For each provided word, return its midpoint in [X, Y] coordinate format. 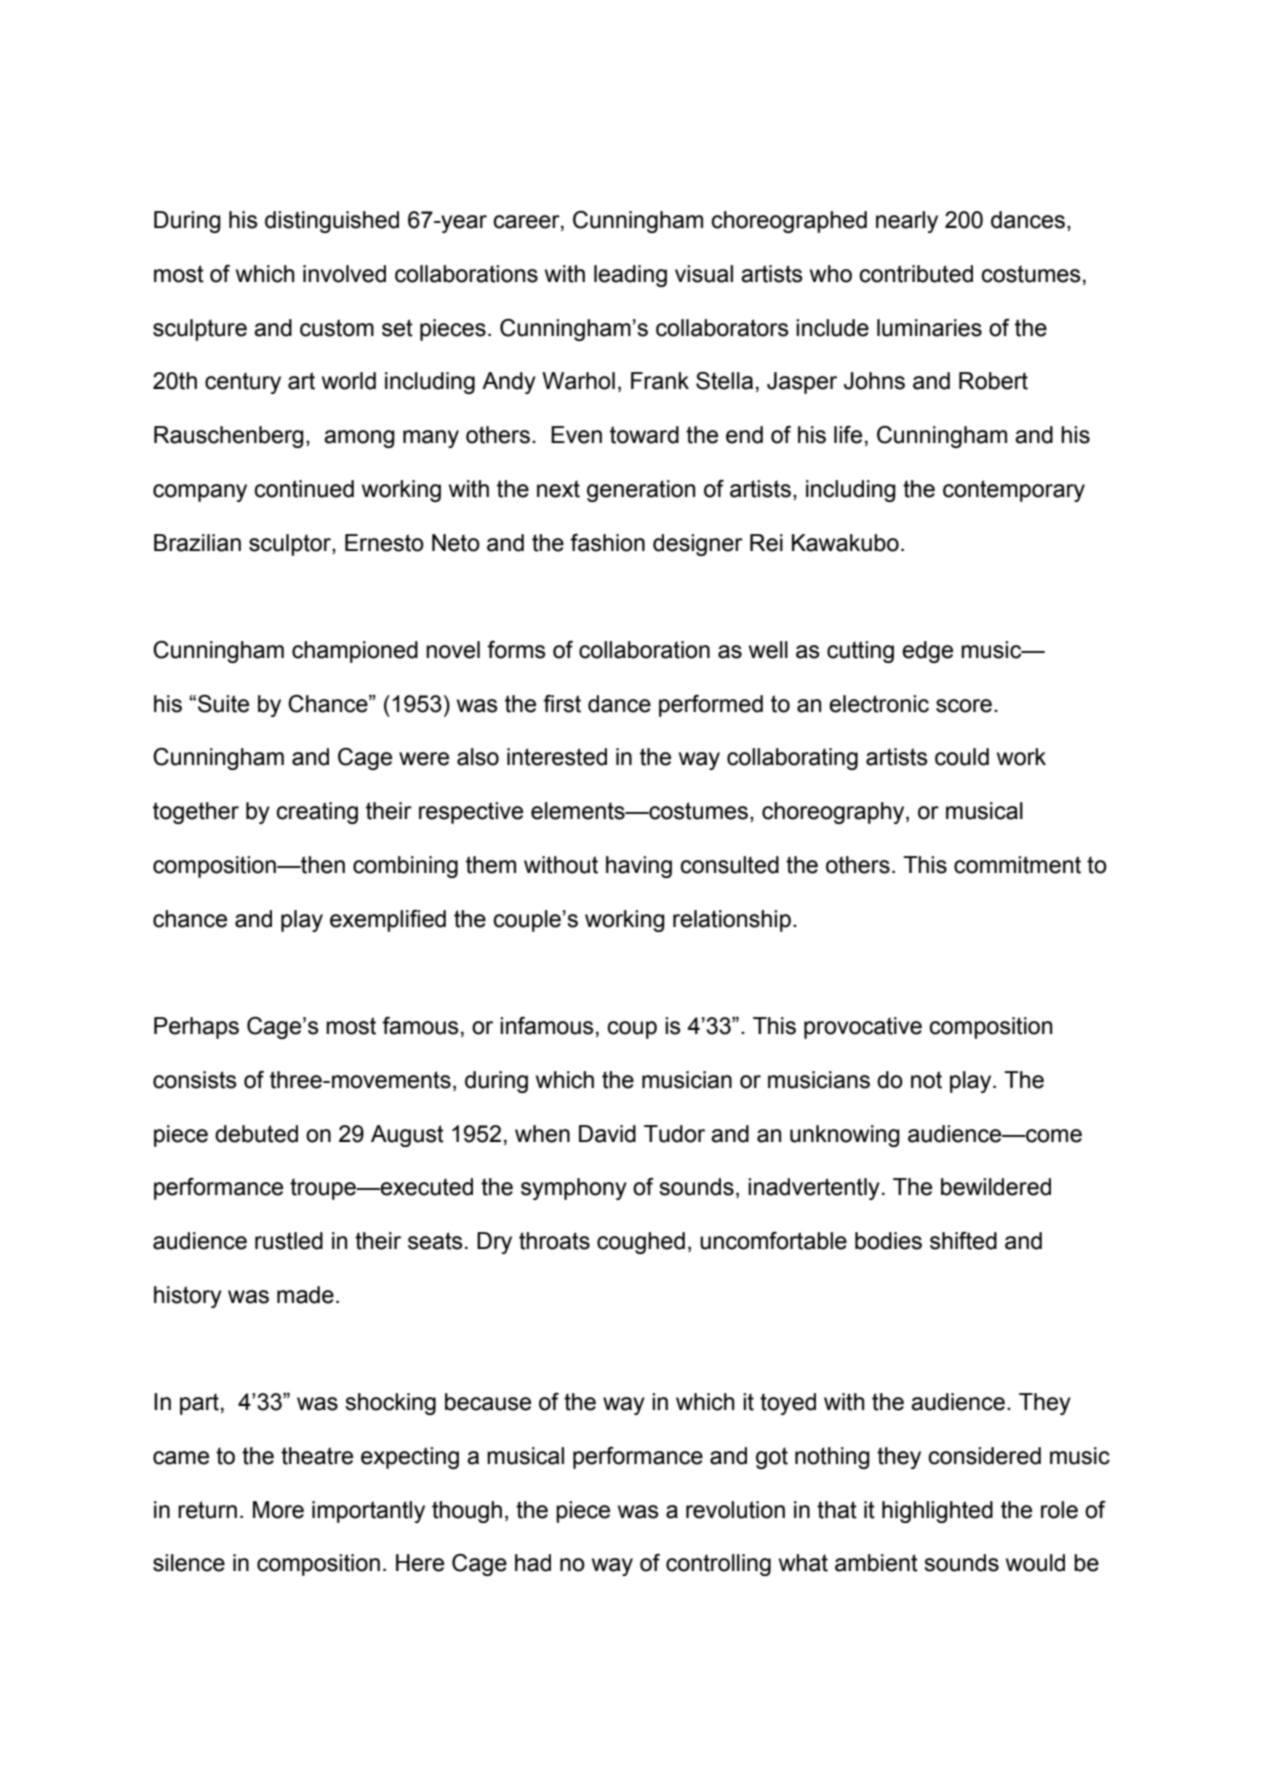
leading [630, 276]
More [278, 1510]
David [607, 1134]
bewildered [996, 1187]
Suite [223, 704]
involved [344, 274]
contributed [916, 274]
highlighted [937, 1512]
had [533, 1563]
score [964, 706]
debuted [256, 1134]
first [562, 704]
